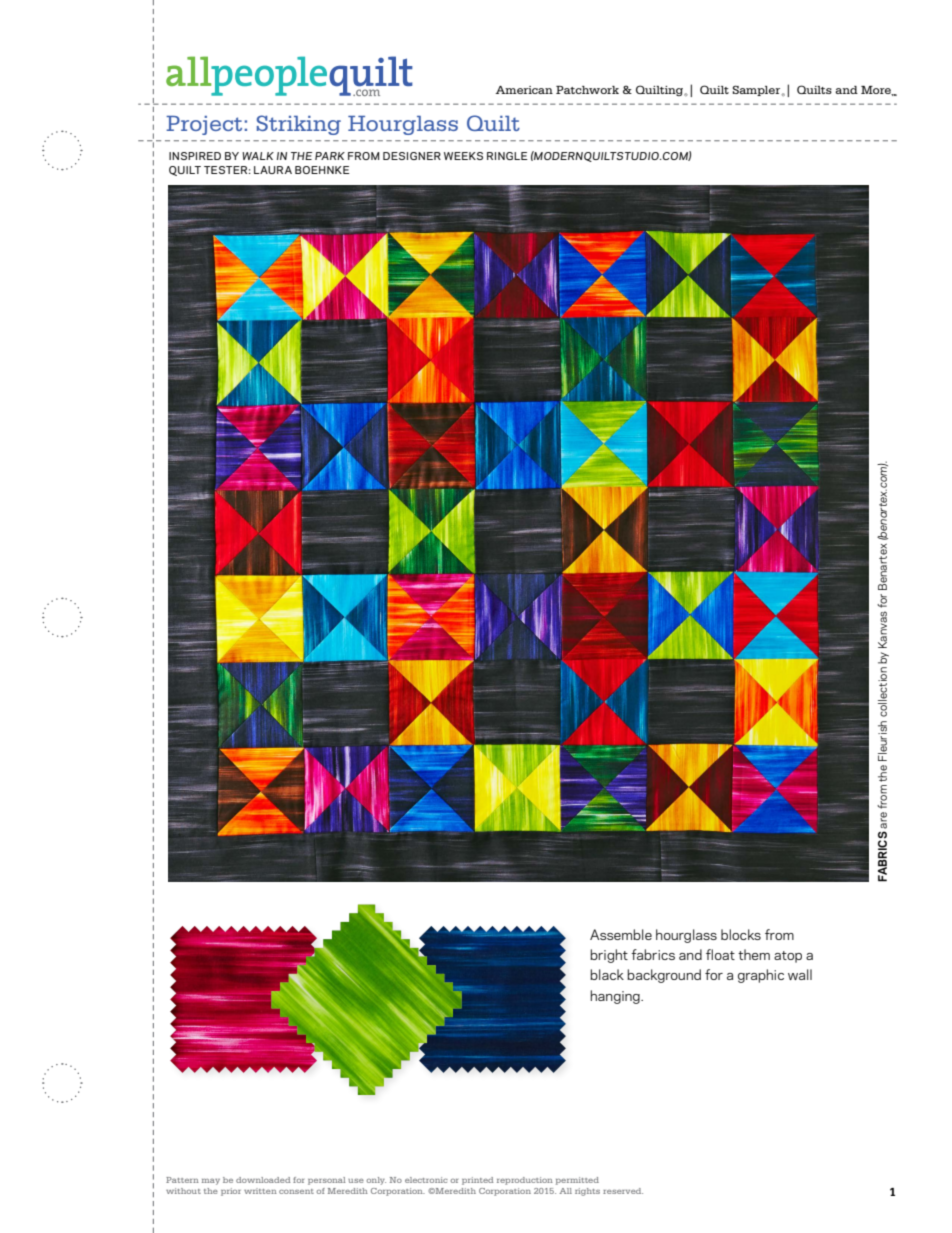 The image size is (952, 1233). I want to click on Assemble, so click(621, 934).
